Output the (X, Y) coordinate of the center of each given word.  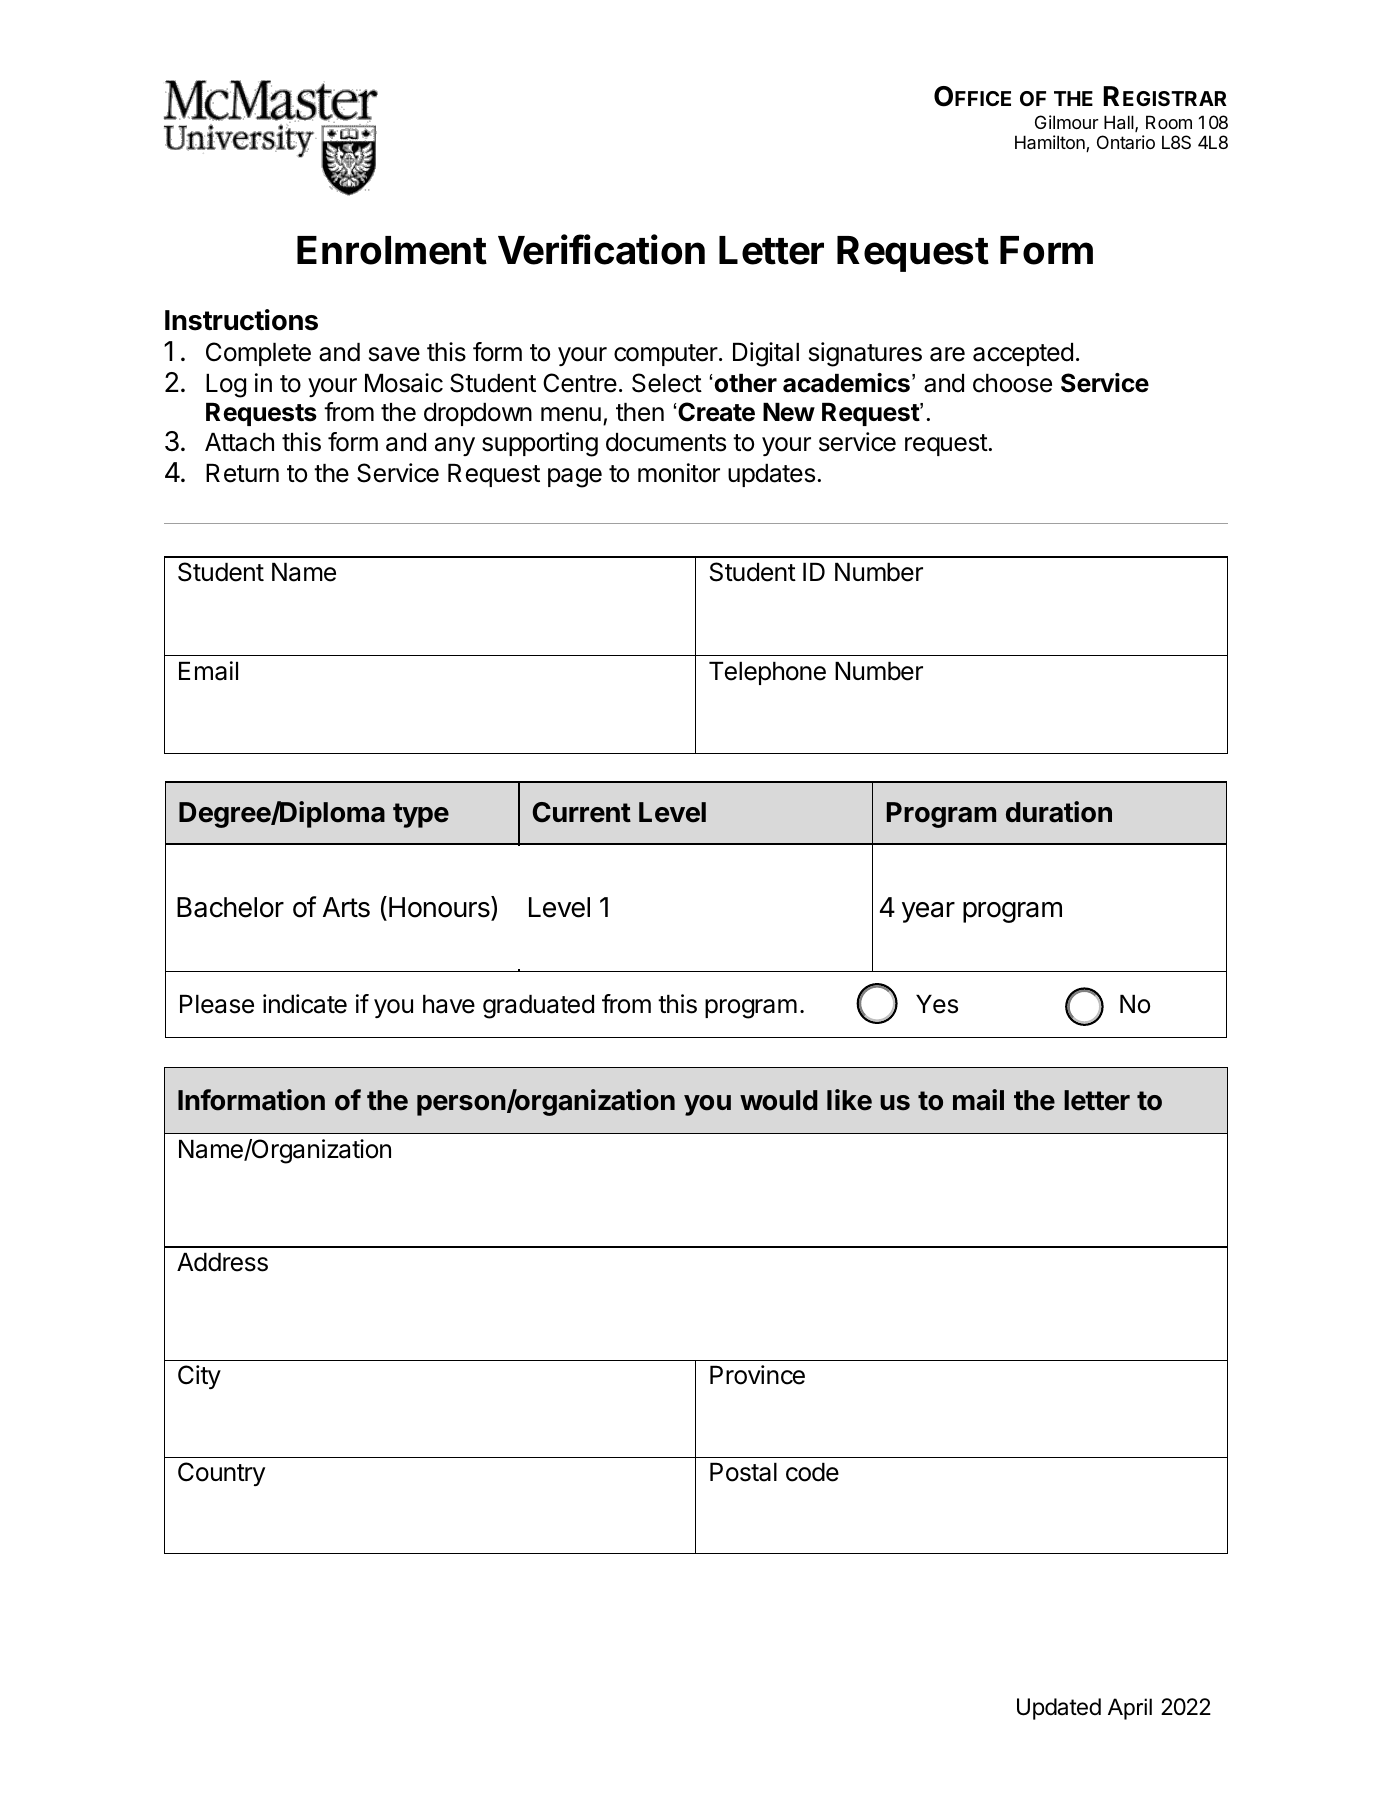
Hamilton (1051, 143)
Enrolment (392, 250)
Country (221, 1474)
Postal (743, 1472)
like (849, 1100)
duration (1059, 812)
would (779, 1100)
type (421, 815)
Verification (601, 249)
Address (222, 1262)
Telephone (767, 673)
